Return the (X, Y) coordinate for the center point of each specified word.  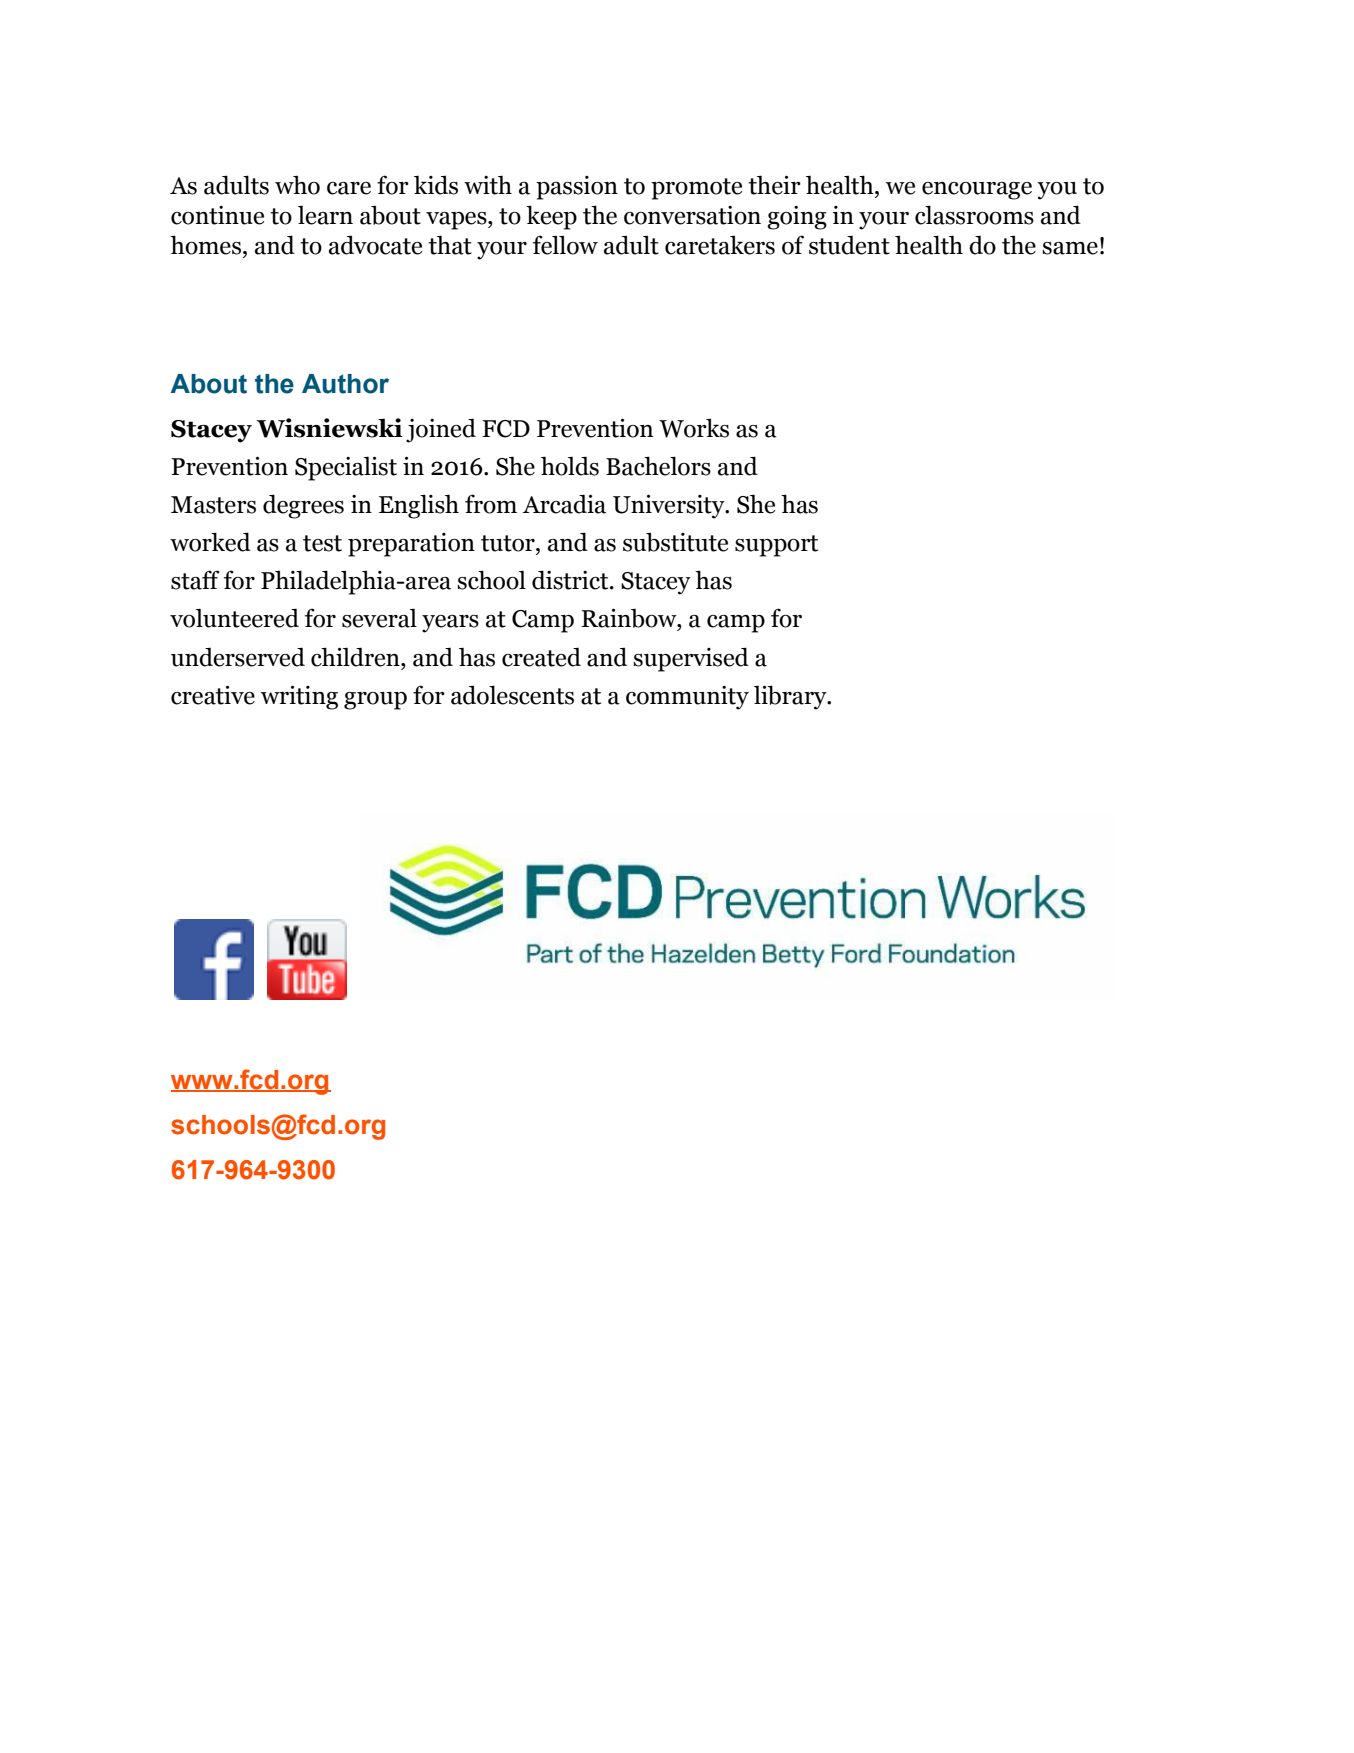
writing (299, 697)
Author (345, 384)
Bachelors (658, 466)
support (776, 546)
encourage (977, 191)
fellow (565, 245)
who (297, 185)
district (571, 580)
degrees (303, 506)
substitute (675, 542)
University (670, 506)
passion (577, 188)
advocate (375, 245)
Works (694, 428)
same (1070, 248)
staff (195, 580)
